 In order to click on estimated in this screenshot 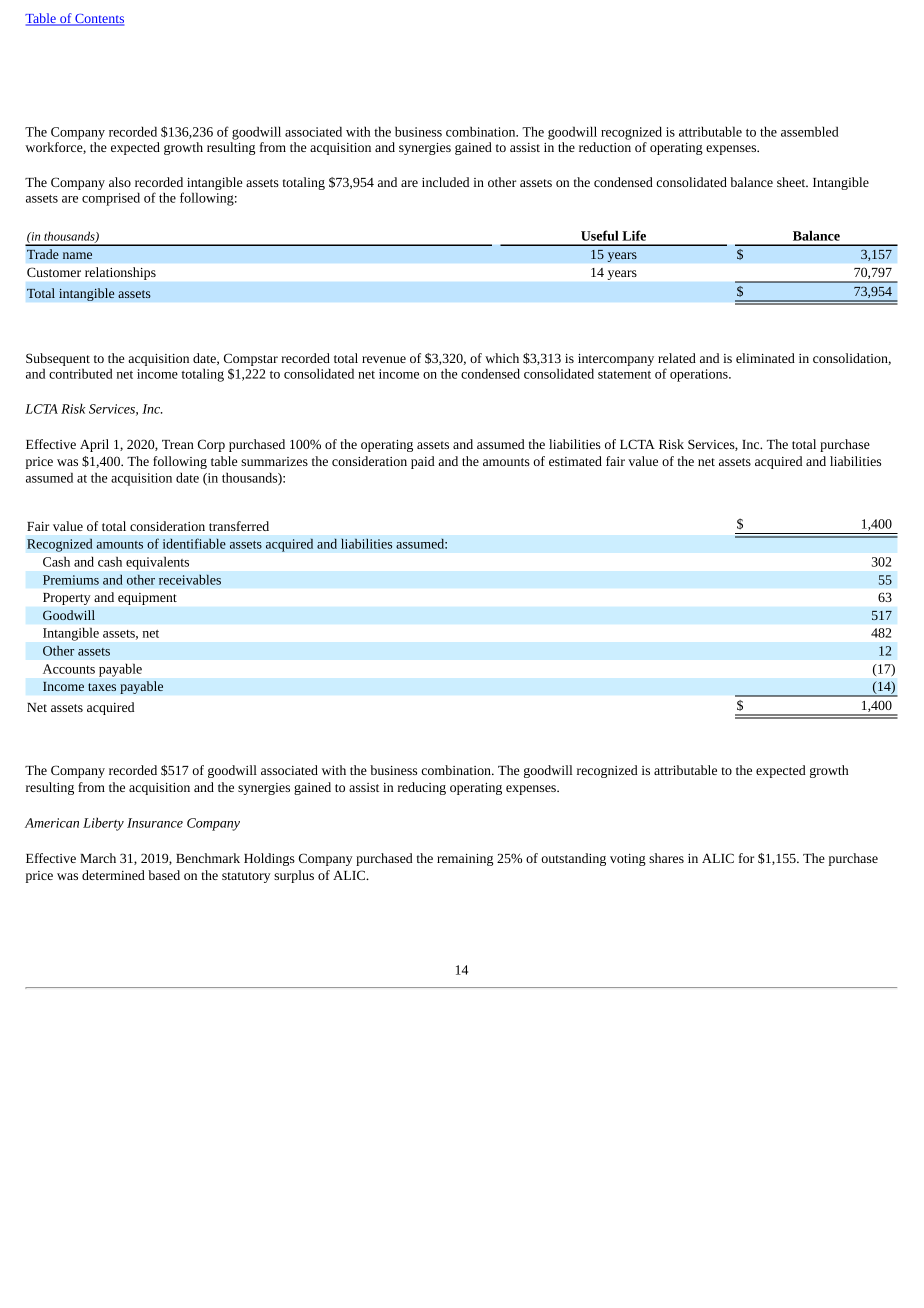, I will do `click(575, 461)`.
